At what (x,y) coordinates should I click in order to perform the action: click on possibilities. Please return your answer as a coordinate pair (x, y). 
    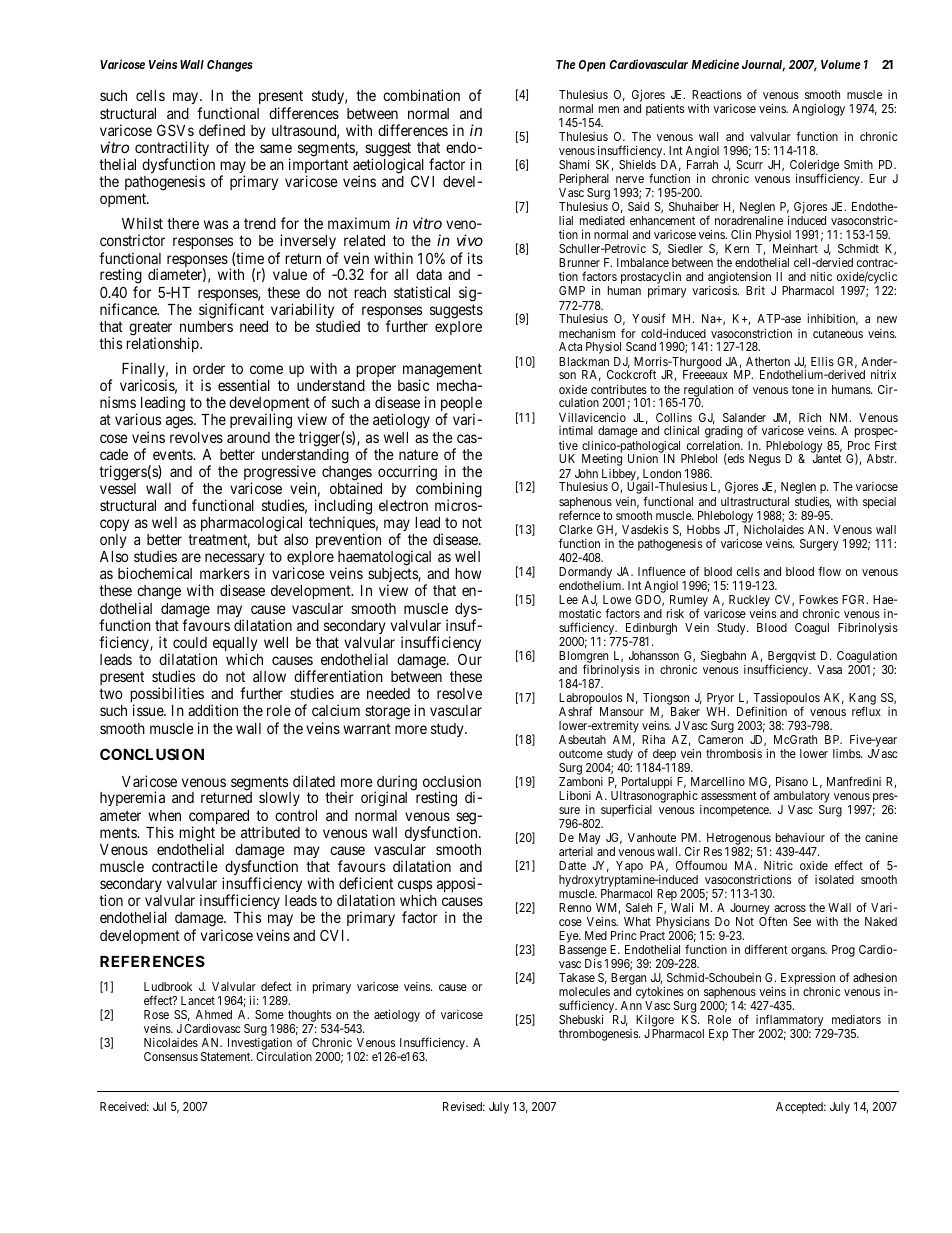
    Looking at the image, I should click on (167, 696).
